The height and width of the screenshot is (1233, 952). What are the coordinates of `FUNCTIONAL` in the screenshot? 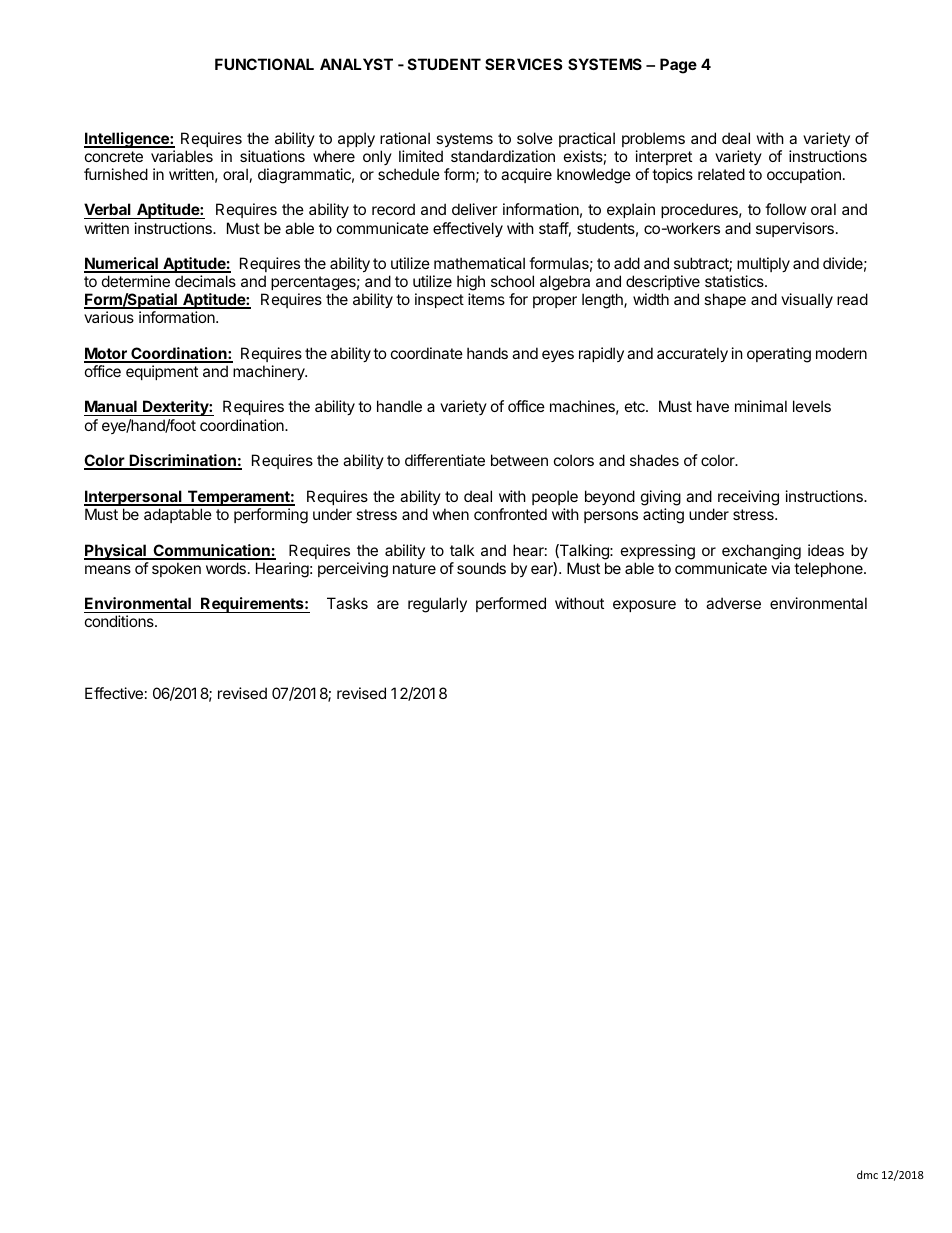 It's located at (264, 64).
